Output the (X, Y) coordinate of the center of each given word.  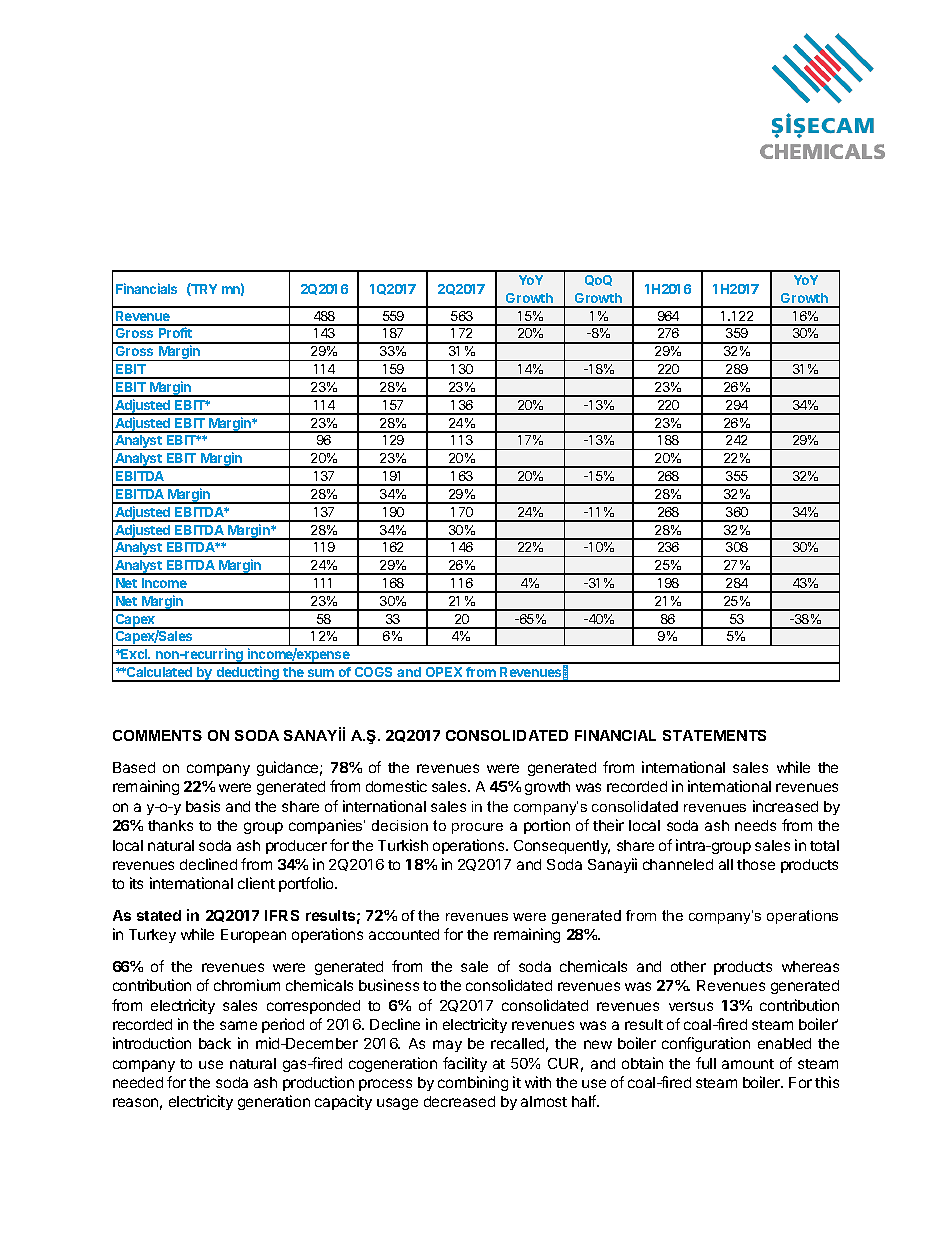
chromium (247, 985)
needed (138, 1082)
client (256, 883)
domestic (396, 786)
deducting (247, 674)
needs (755, 825)
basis (203, 806)
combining (473, 1083)
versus (691, 1006)
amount (748, 1064)
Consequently (562, 847)
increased (785, 806)
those (756, 864)
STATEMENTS (714, 735)
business (389, 985)
